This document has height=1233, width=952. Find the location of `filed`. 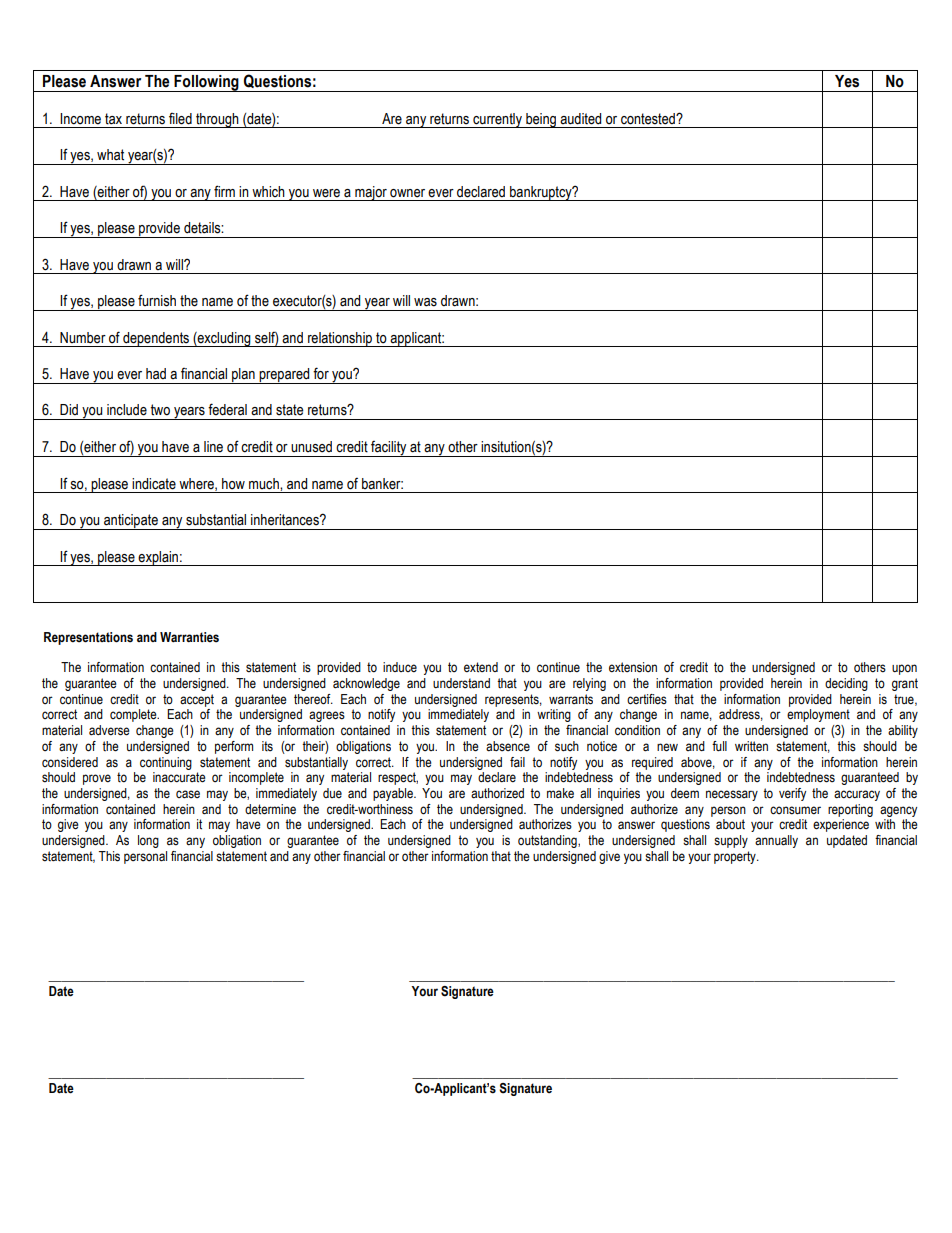

filed is located at coordinates (180, 119).
